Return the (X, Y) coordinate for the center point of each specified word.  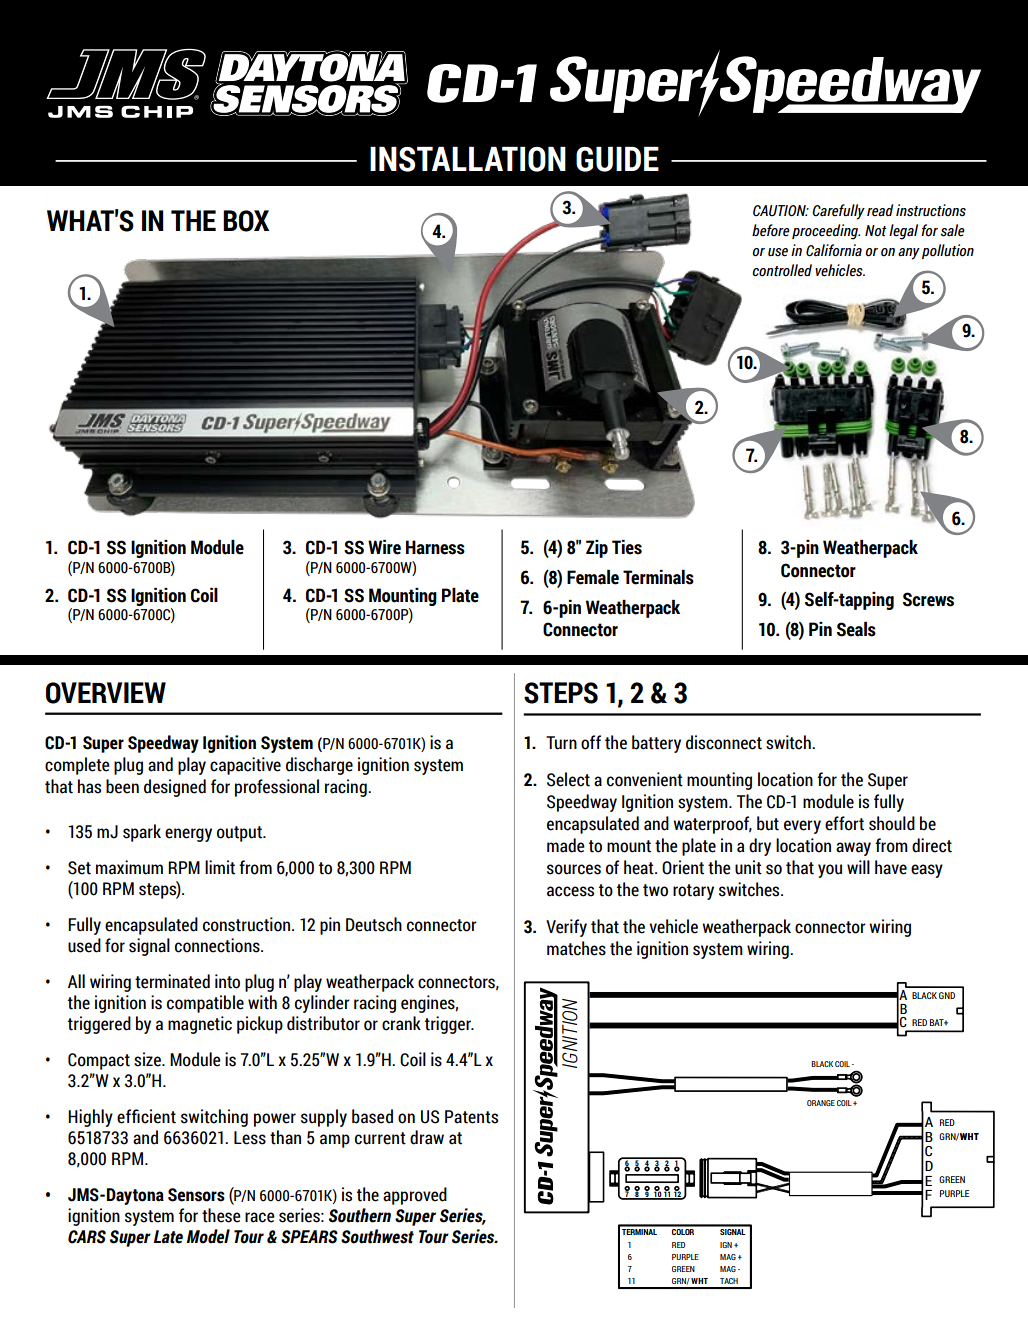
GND (947, 995)
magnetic (200, 1025)
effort (844, 823)
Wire (384, 547)
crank (401, 1023)
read (880, 210)
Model (208, 1236)
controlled (782, 270)
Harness (435, 547)
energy (188, 835)
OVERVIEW (106, 693)
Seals (856, 629)
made (566, 845)
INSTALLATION (468, 159)
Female (593, 577)
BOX (246, 221)
